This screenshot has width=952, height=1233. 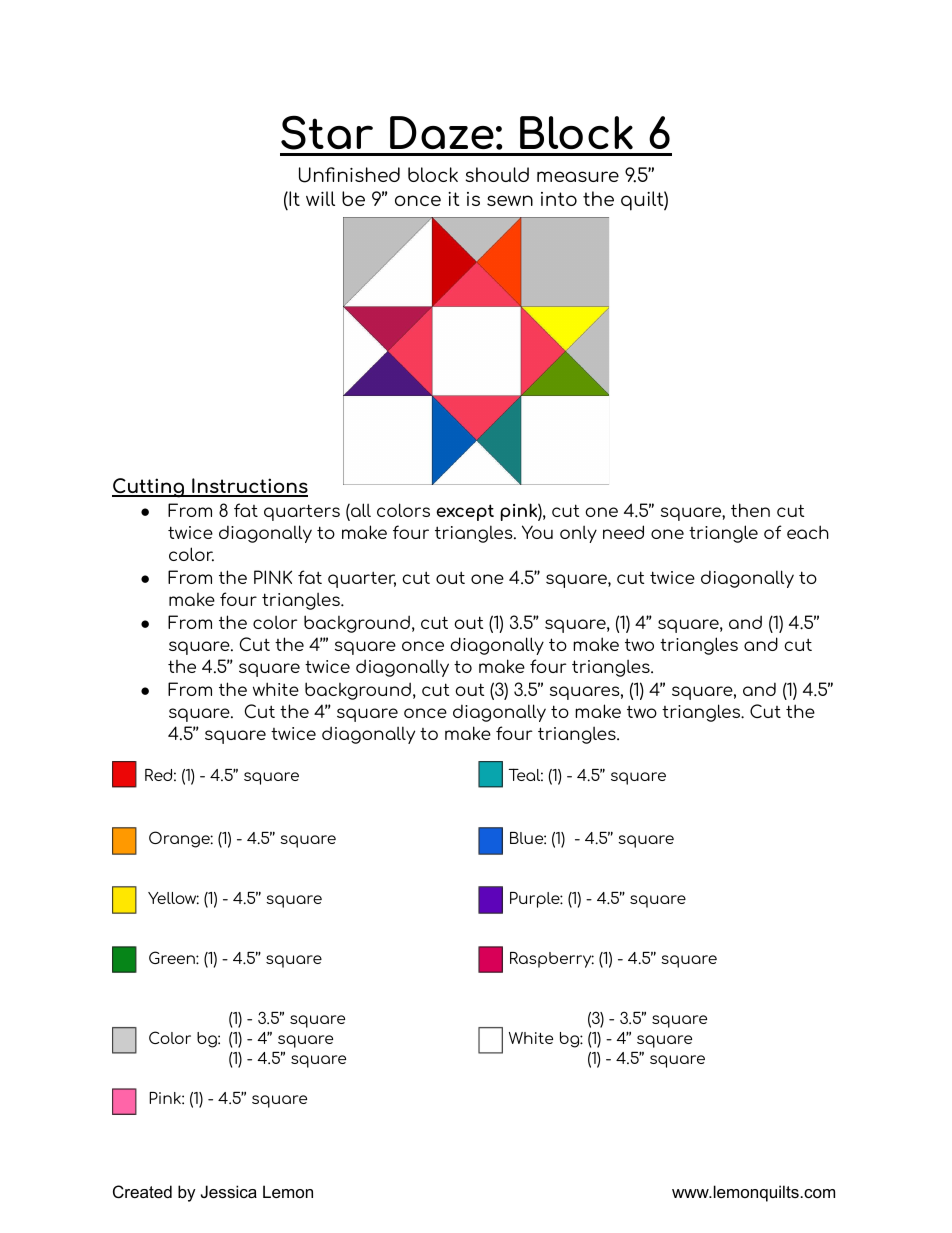 I want to click on Instructions, so click(x=249, y=487).
